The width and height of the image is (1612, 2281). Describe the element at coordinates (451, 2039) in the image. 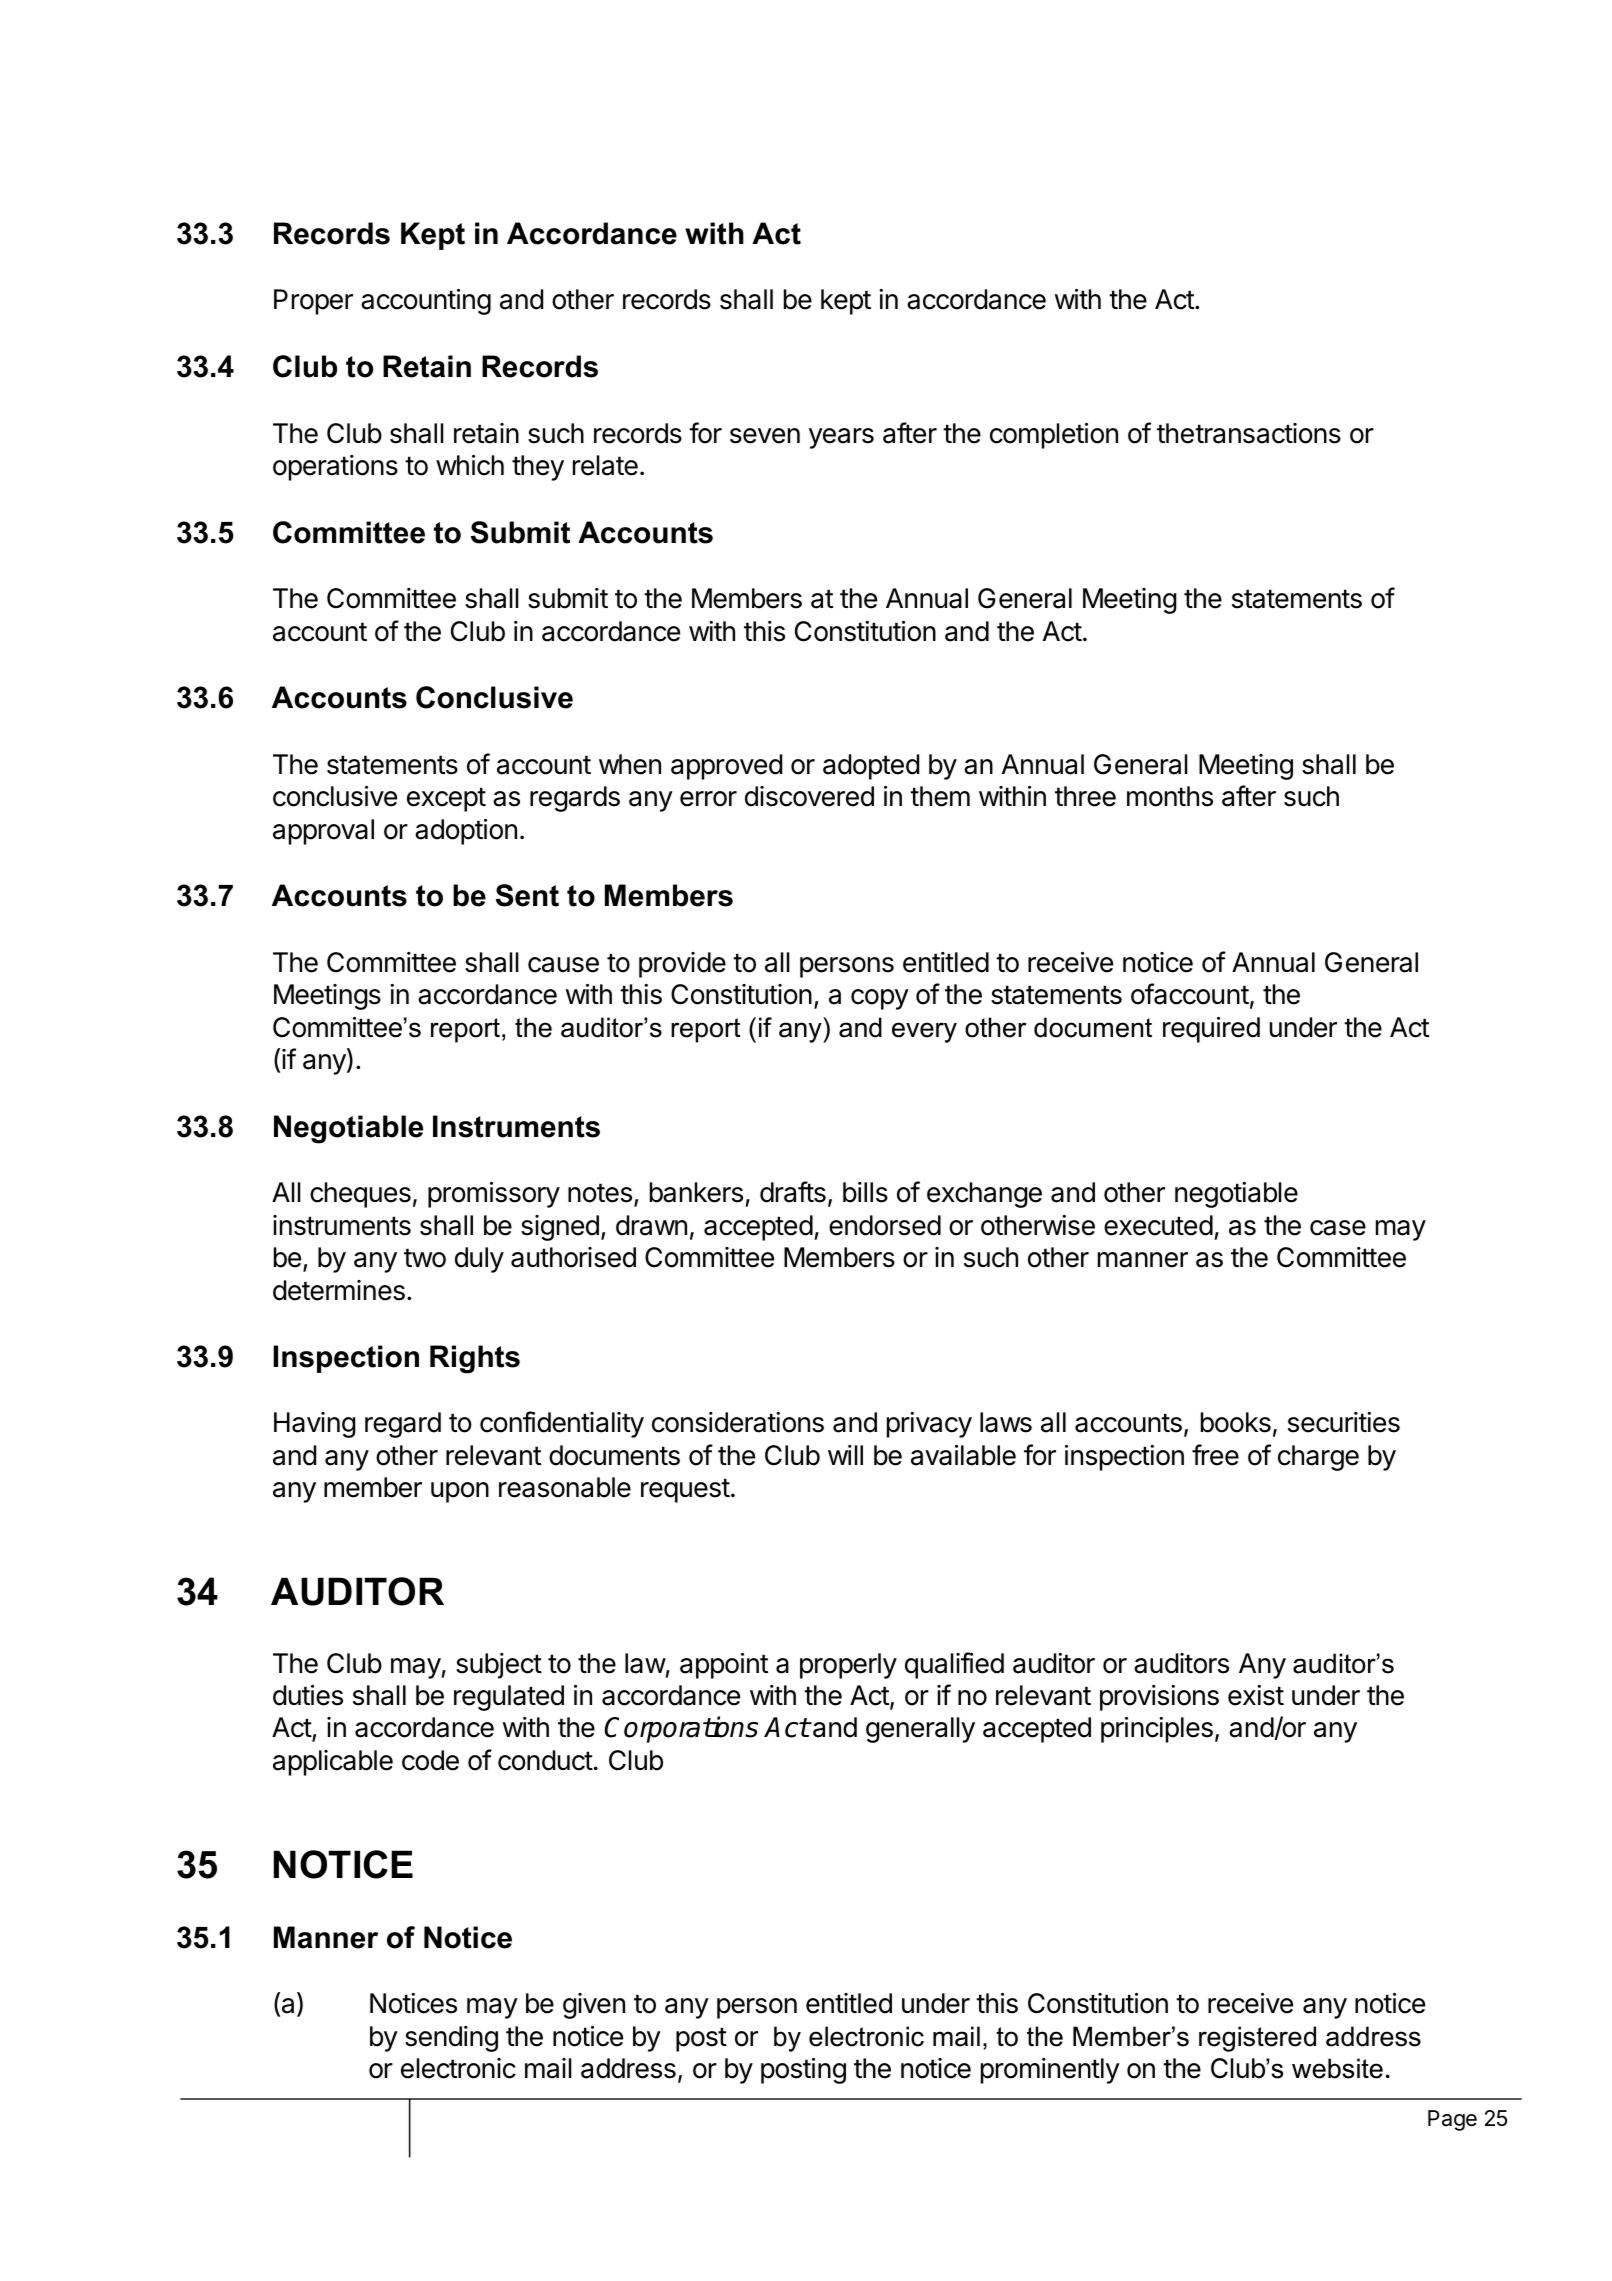

I see `sending` at that location.
